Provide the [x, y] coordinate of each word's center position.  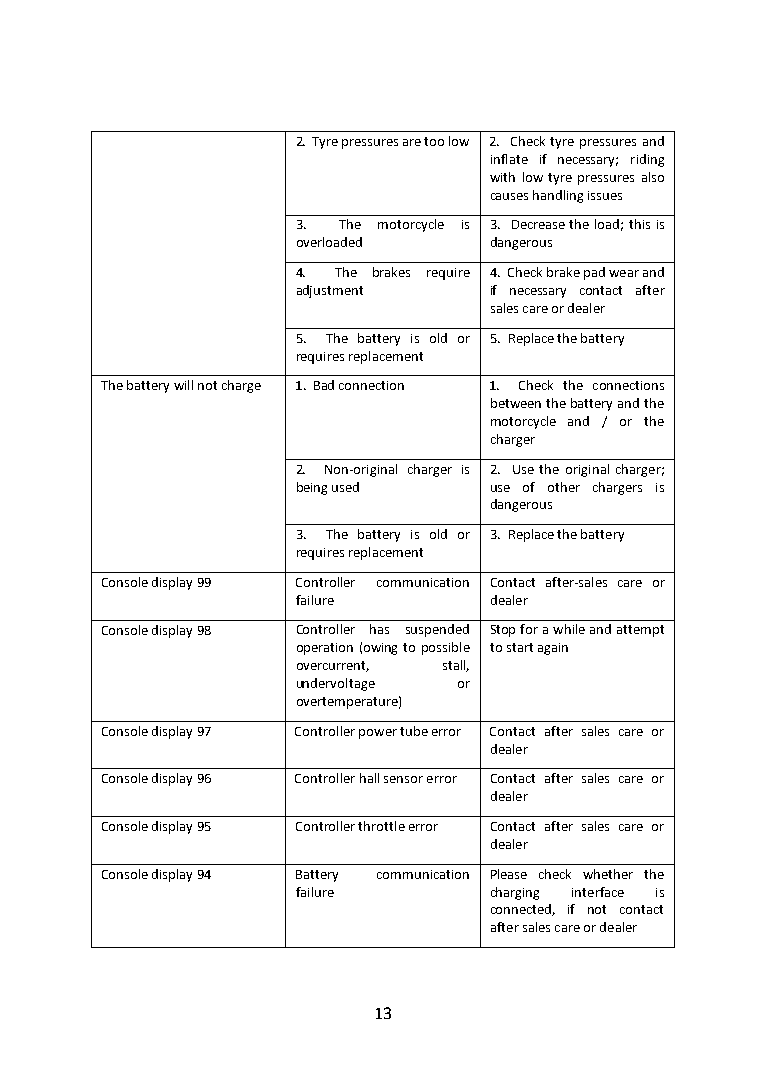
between [516, 403]
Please [509, 874]
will [183, 385]
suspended [437, 630]
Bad [324, 385]
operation [325, 649]
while [569, 629]
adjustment [330, 291]
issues [605, 195]
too [434, 141]
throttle [381, 826]
